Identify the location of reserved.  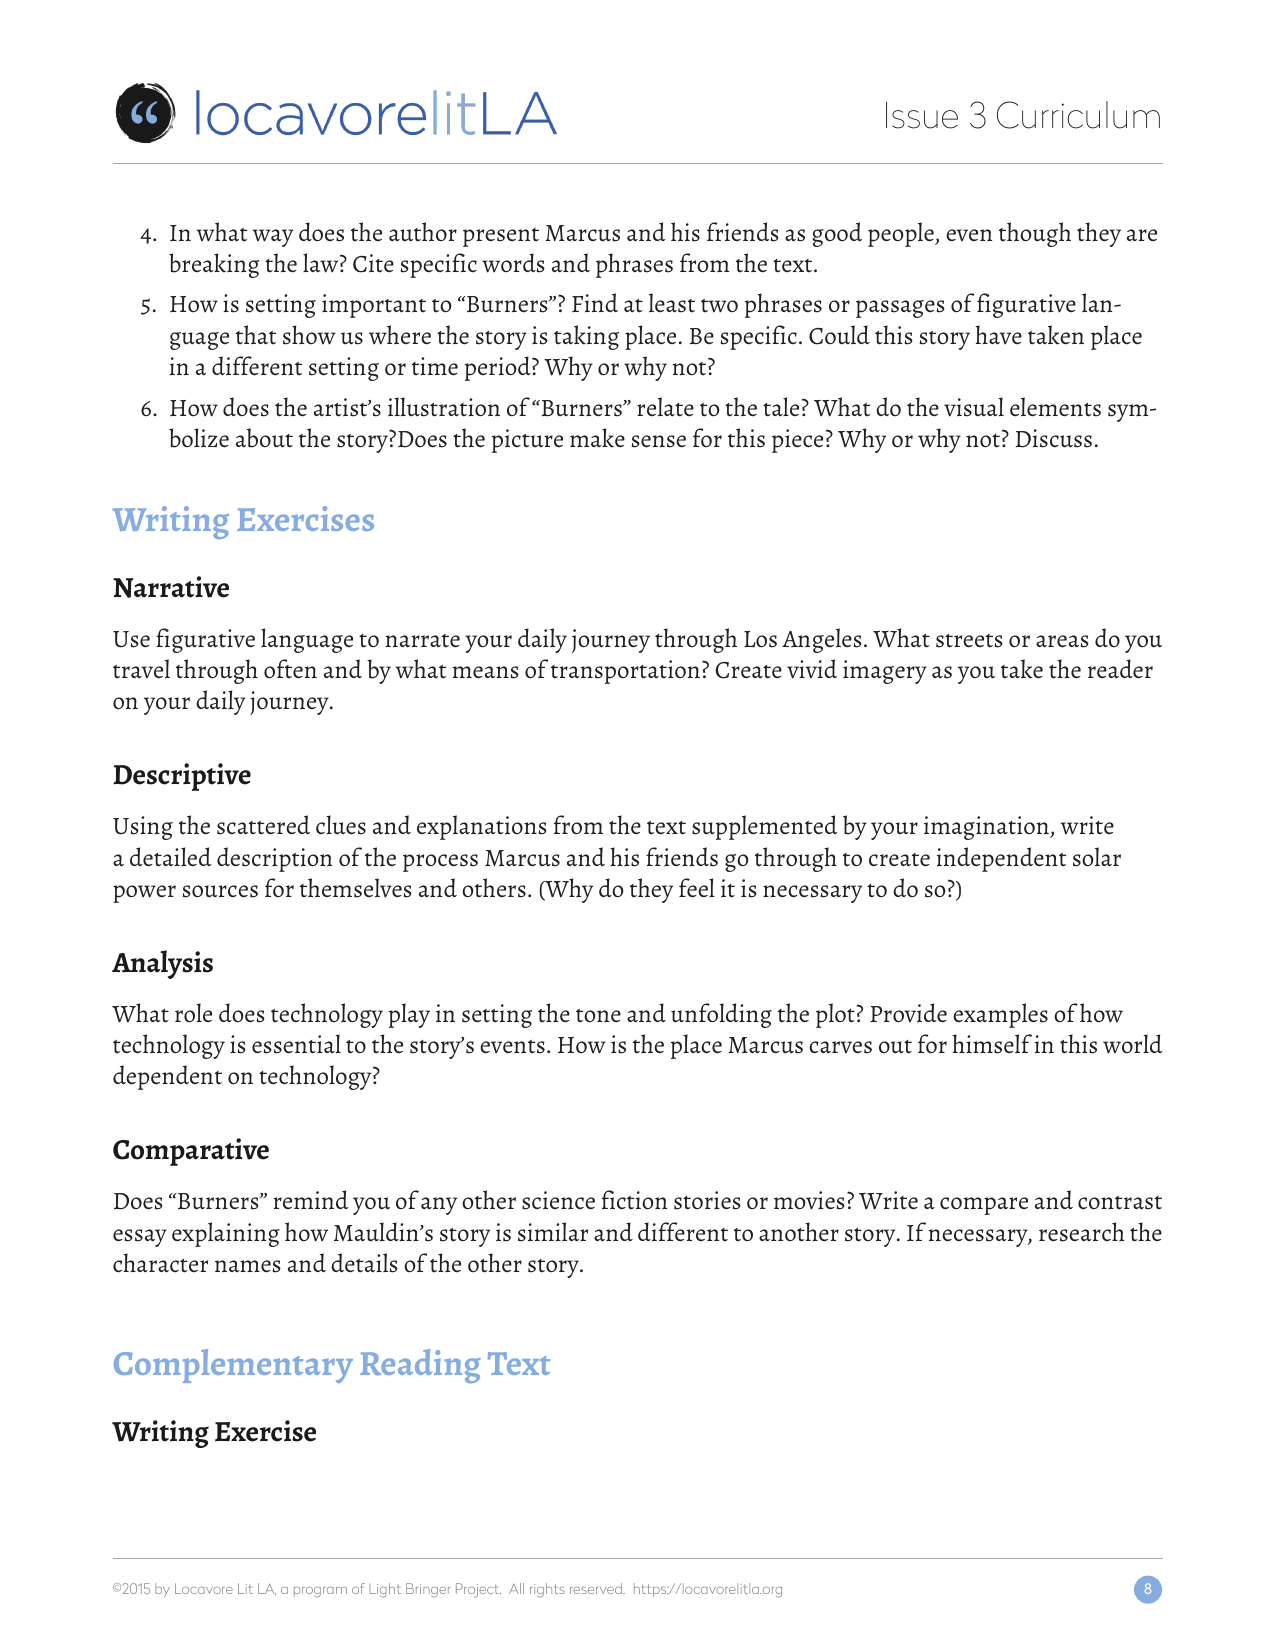
(597, 1588).
